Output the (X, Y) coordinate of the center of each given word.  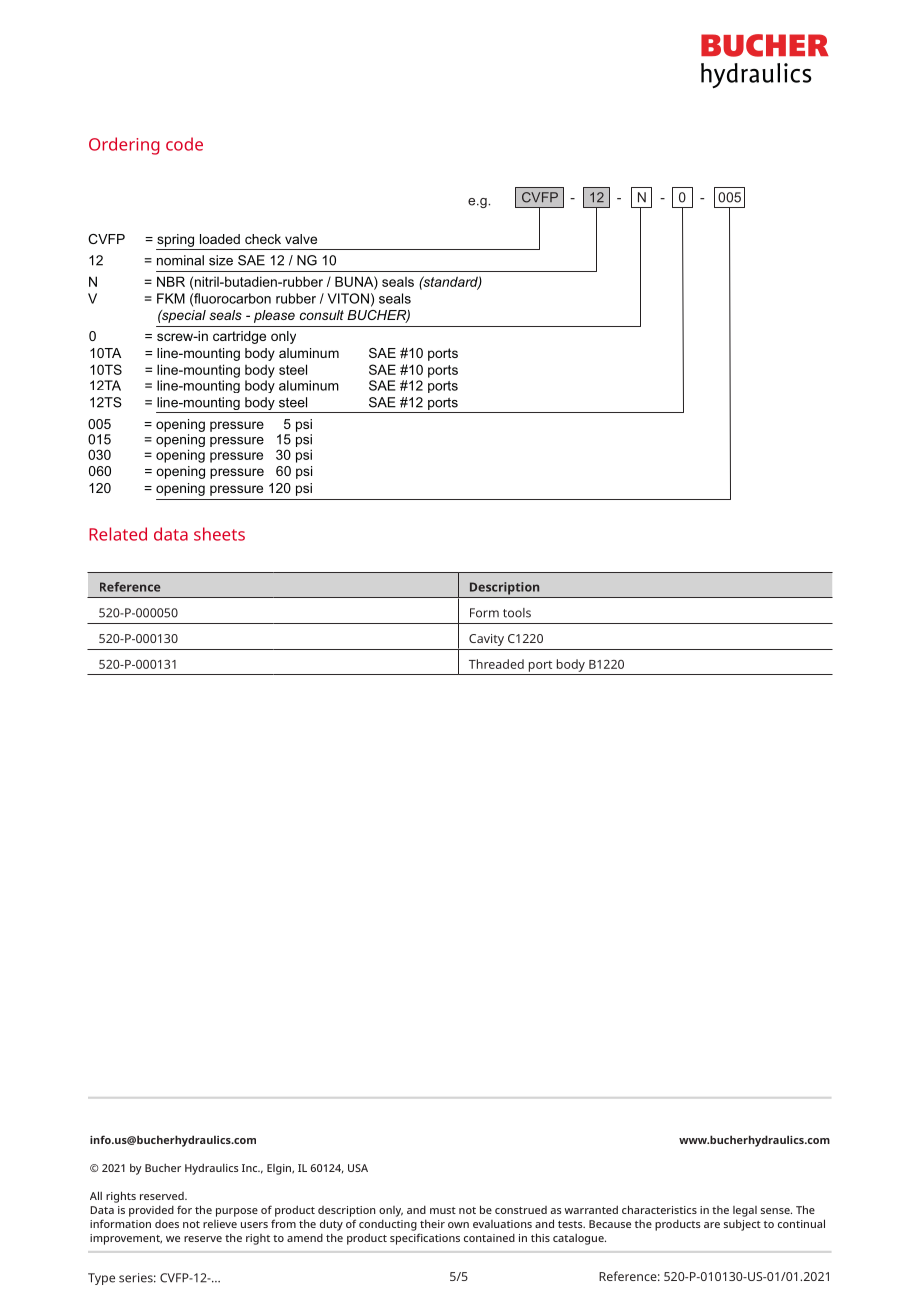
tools (517, 613)
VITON (348, 298)
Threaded (496, 664)
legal (745, 1211)
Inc (251, 1168)
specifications (425, 1239)
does (167, 1224)
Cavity (486, 640)
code (184, 144)
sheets (219, 534)
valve (301, 239)
